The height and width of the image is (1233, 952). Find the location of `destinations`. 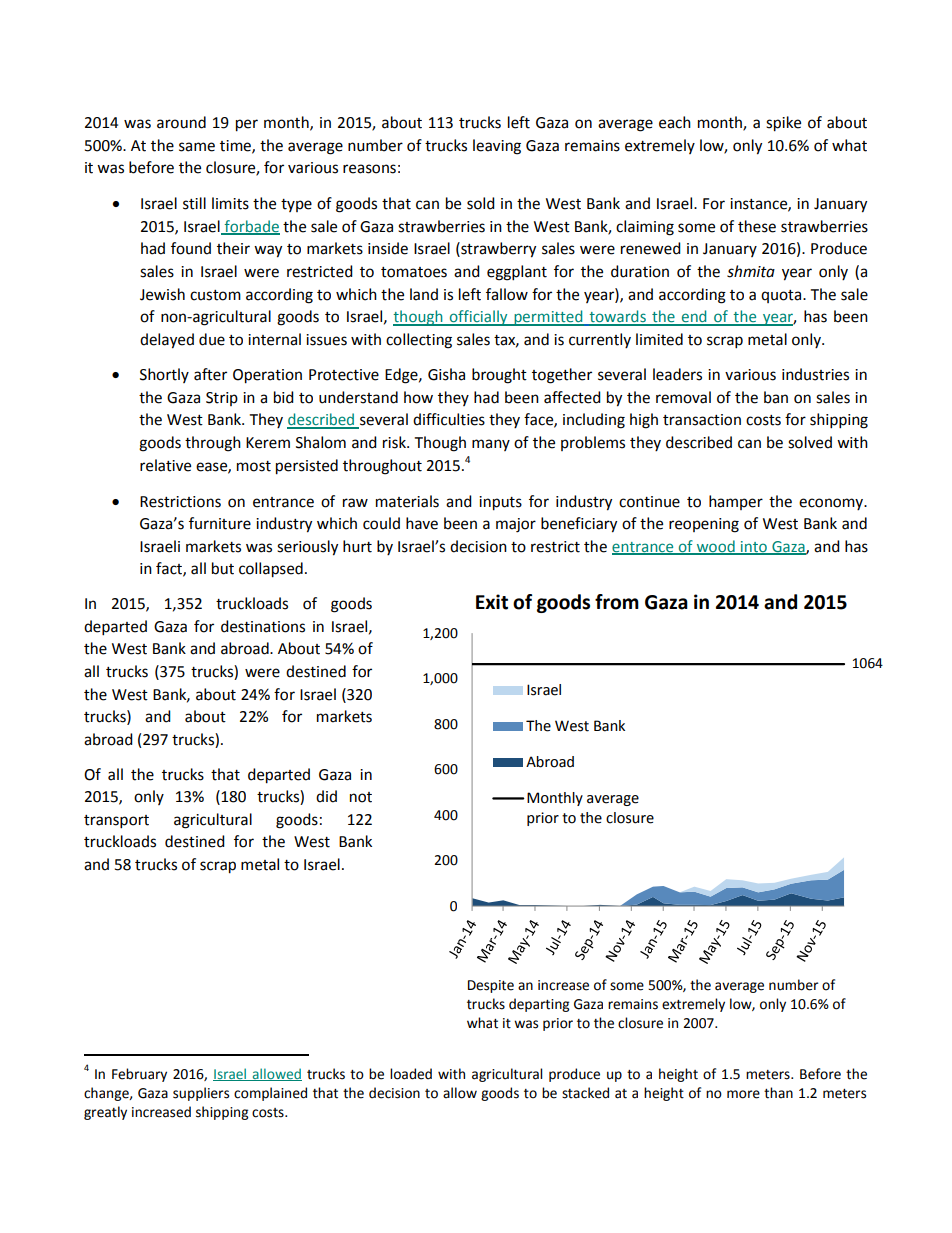

destinations is located at coordinates (263, 626).
